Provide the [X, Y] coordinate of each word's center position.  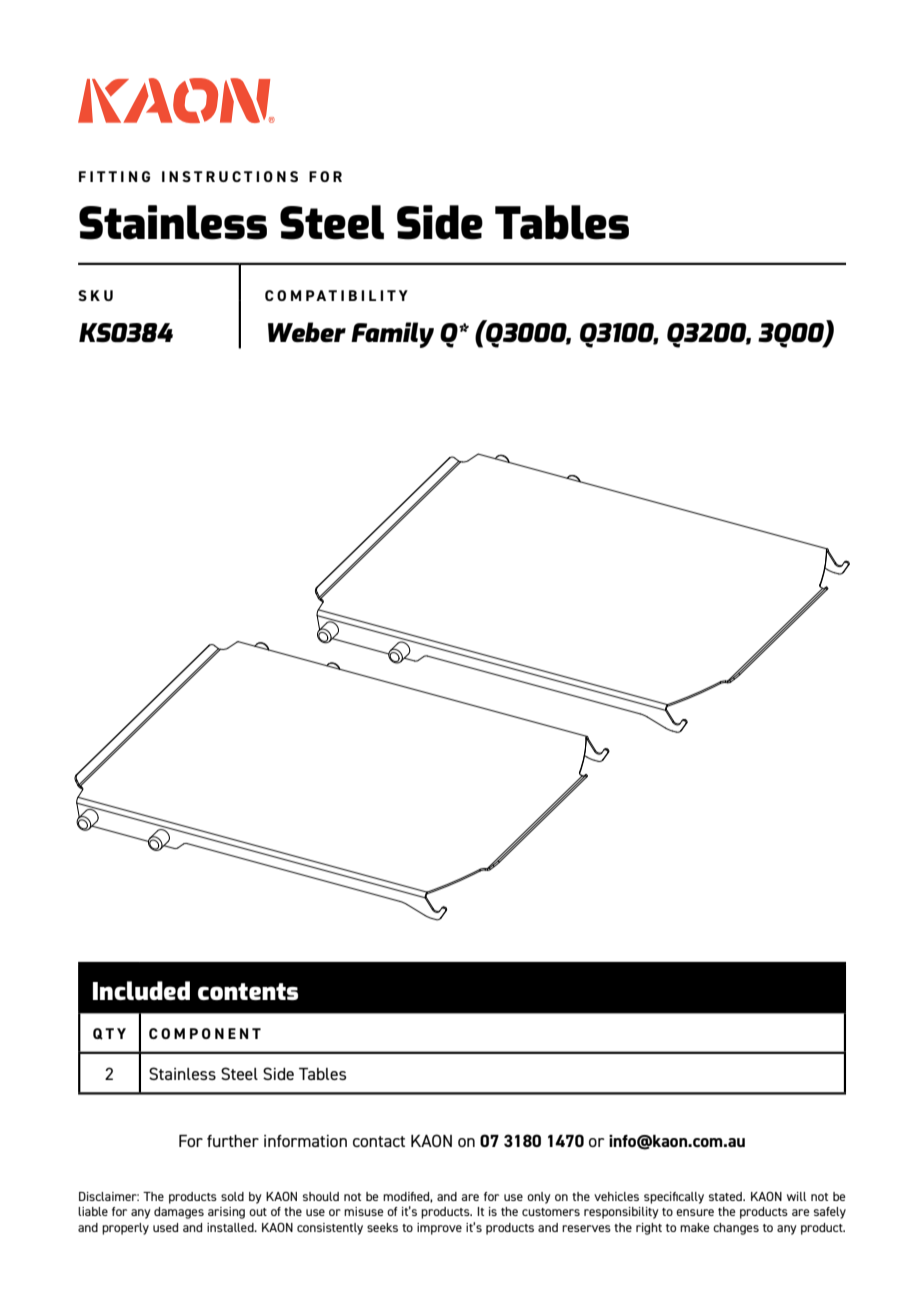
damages [179, 1213]
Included [141, 990]
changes [736, 1229]
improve [439, 1229]
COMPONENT [205, 1033]
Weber [307, 332]
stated [726, 1196]
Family [392, 335]
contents [248, 991]
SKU [95, 295]
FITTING [114, 176]
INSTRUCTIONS [230, 176]
